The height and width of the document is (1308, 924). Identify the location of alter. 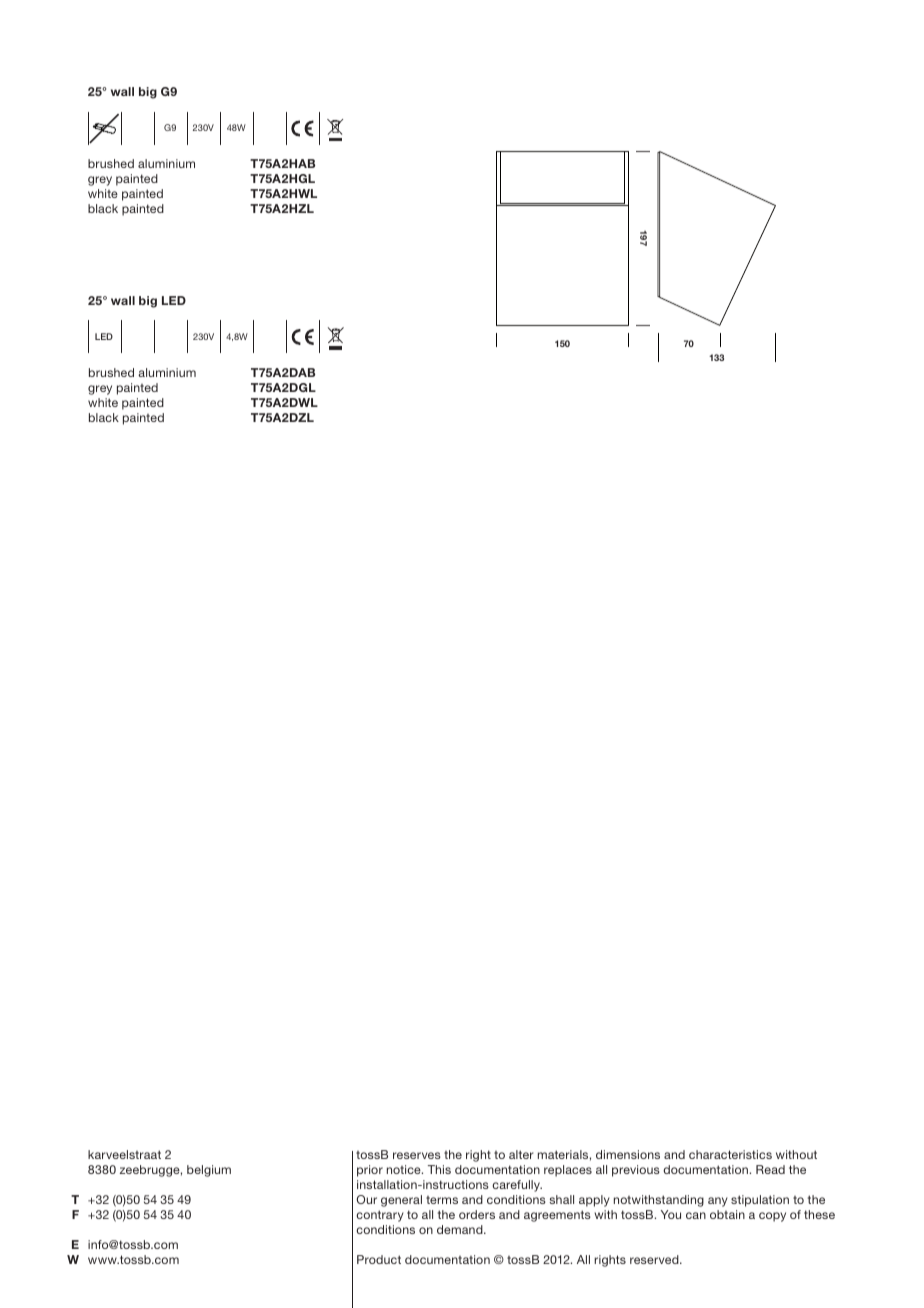
(521, 1154).
